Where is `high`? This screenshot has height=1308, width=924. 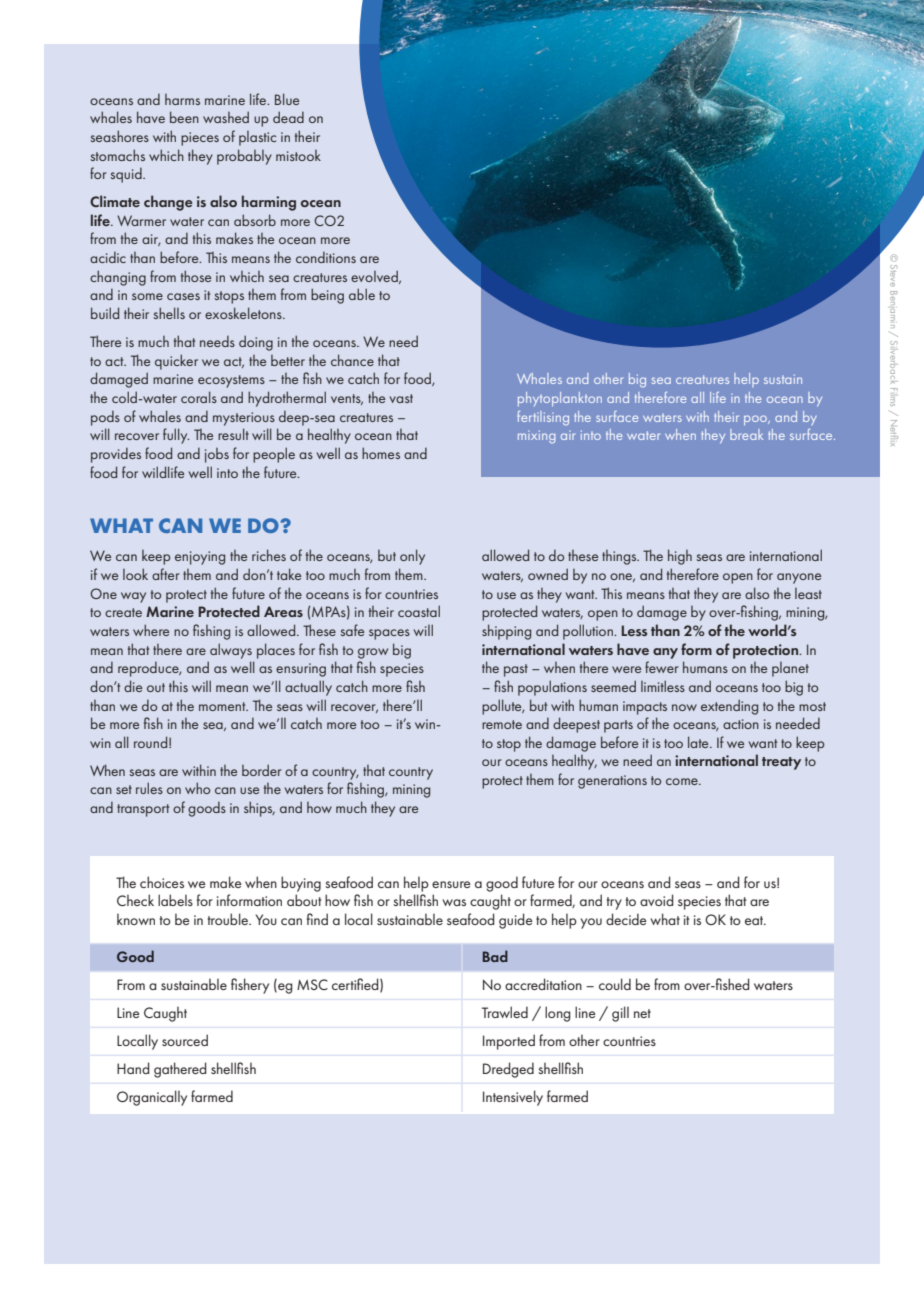 high is located at coordinates (680, 557).
